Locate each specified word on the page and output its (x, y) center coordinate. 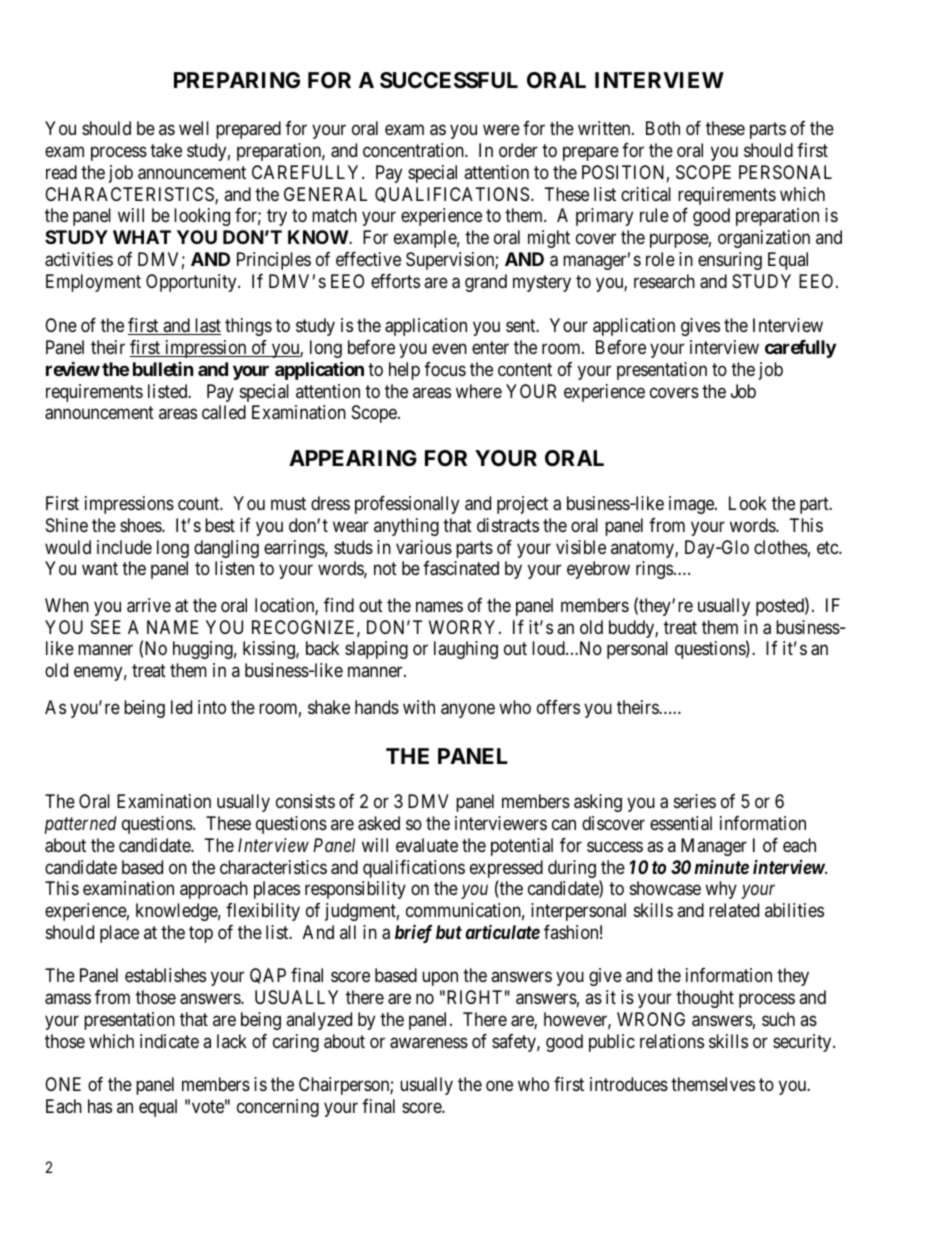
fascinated (461, 568)
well (194, 128)
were (501, 130)
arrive (149, 605)
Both (663, 128)
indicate (169, 1041)
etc (828, 547)
